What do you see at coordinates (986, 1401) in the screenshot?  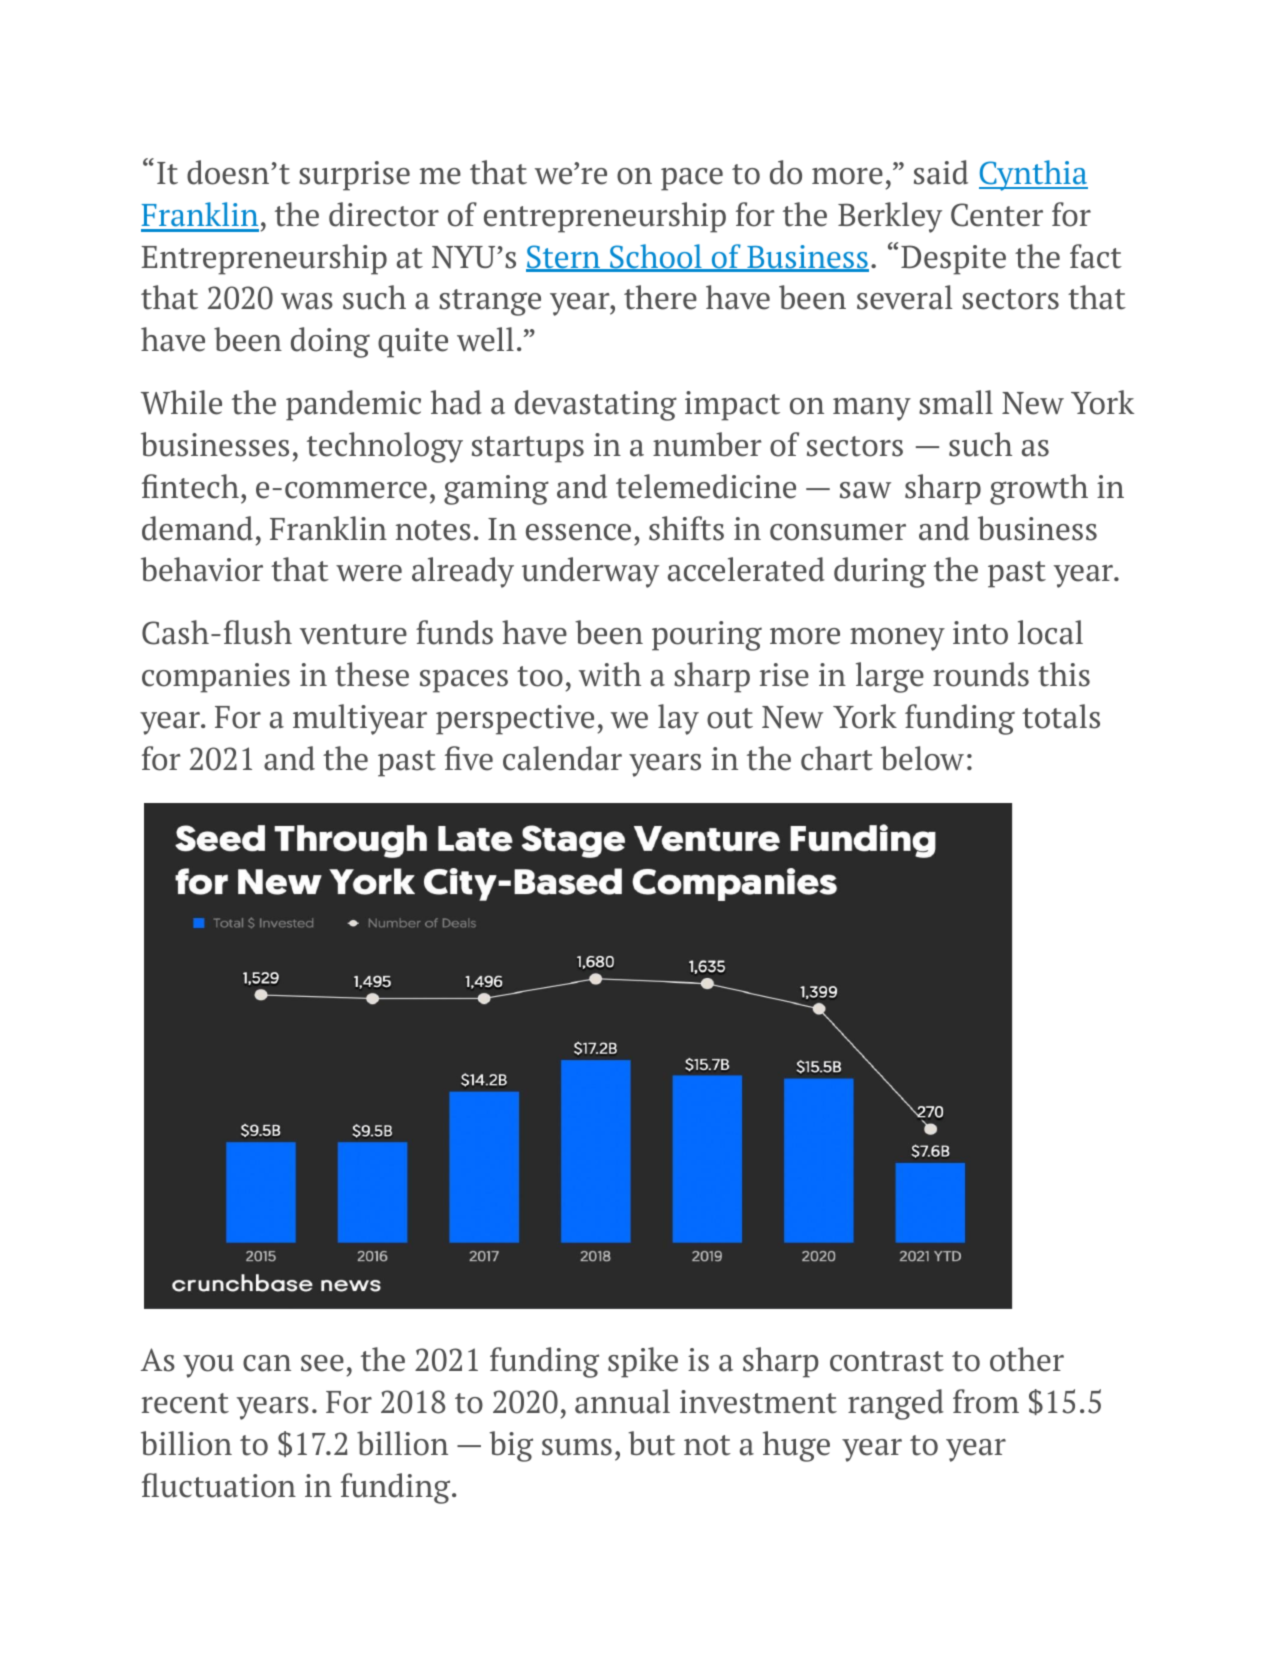 I see `from` at bounding box center [986, 1401].
